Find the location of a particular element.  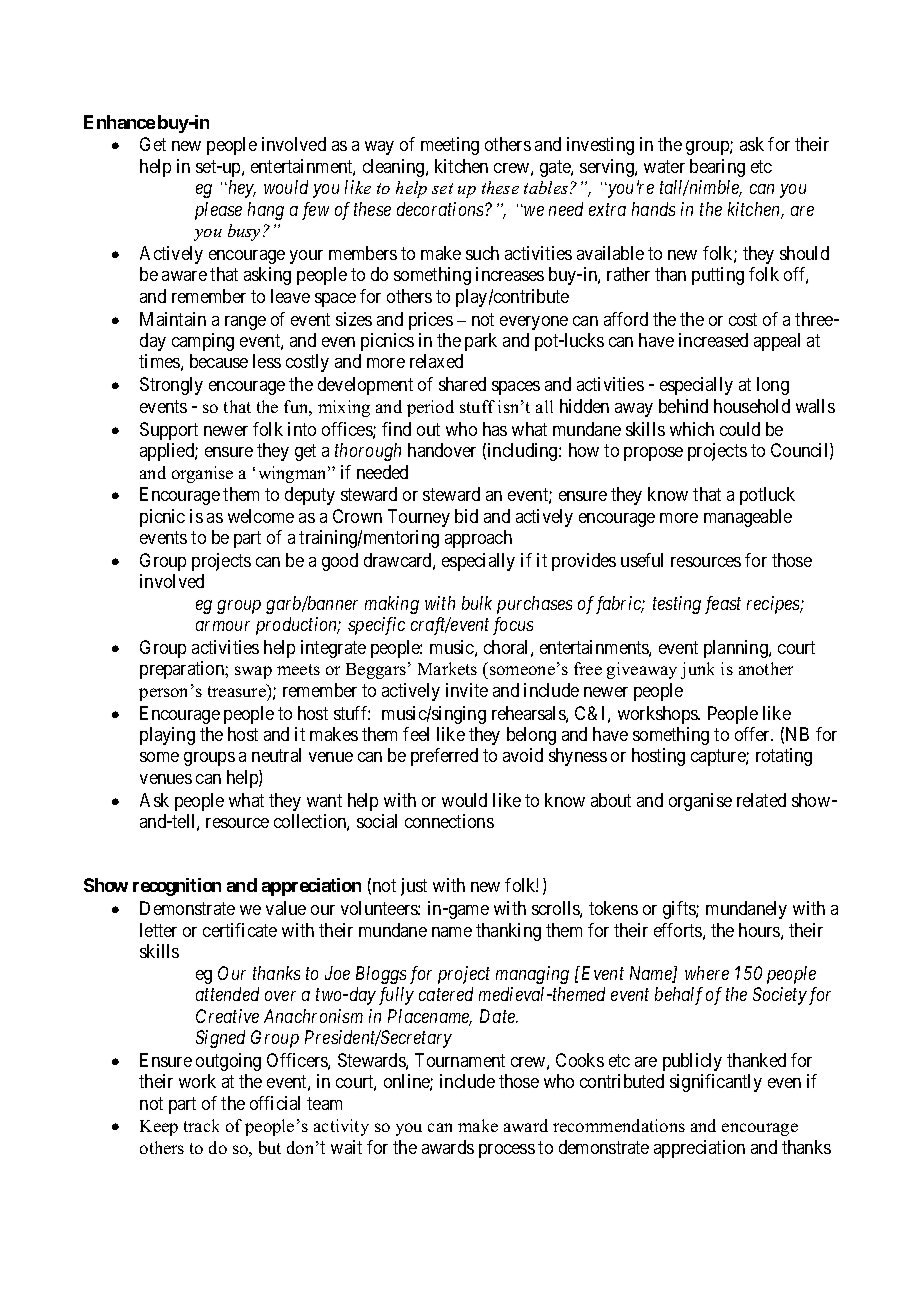

bid is located at coordinates (466, 516).
